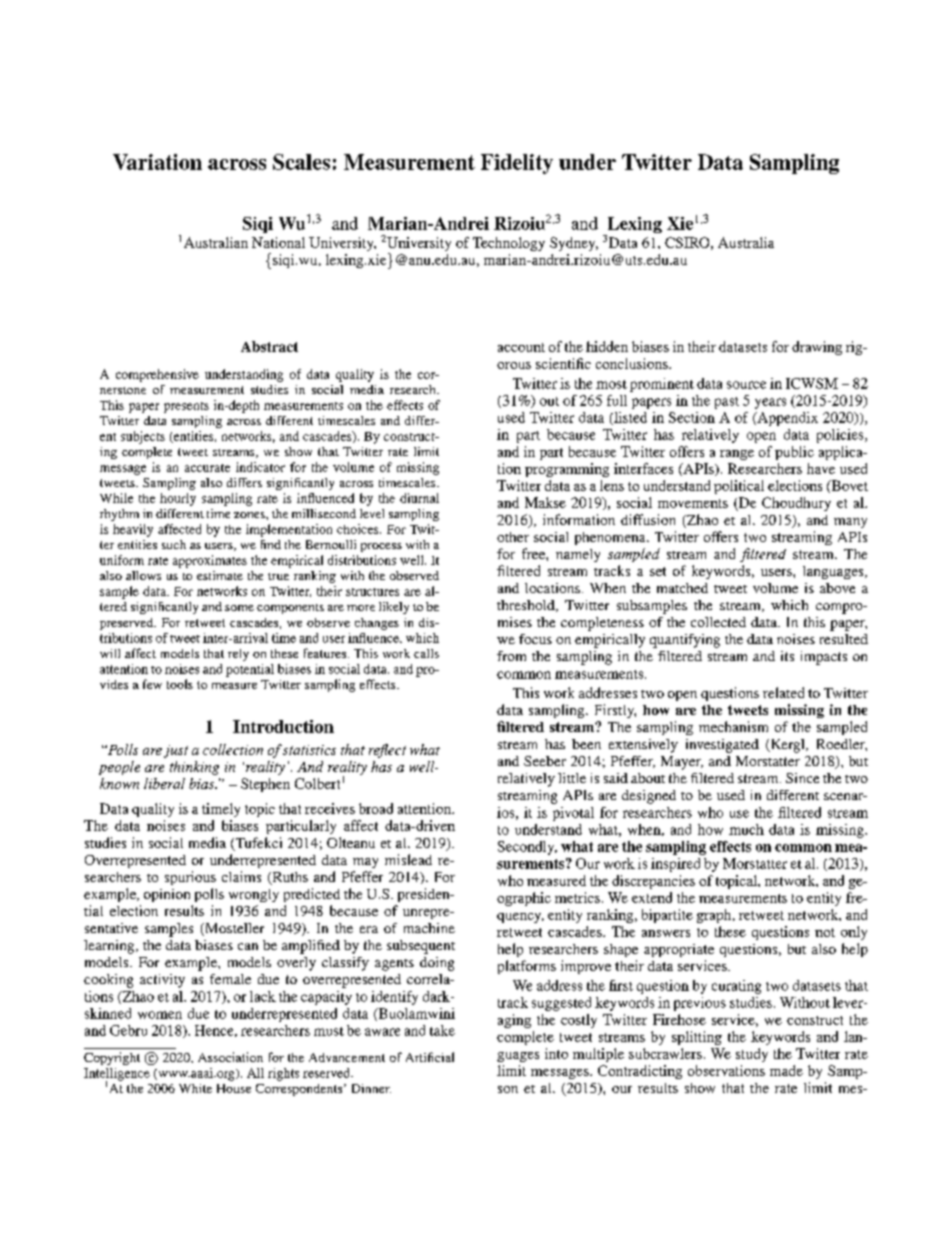 The height and width of the screenshot is (1233, 952). Describe the element at coordinates (574, 244) in the screenshot. I see `Sydney` at that location.
